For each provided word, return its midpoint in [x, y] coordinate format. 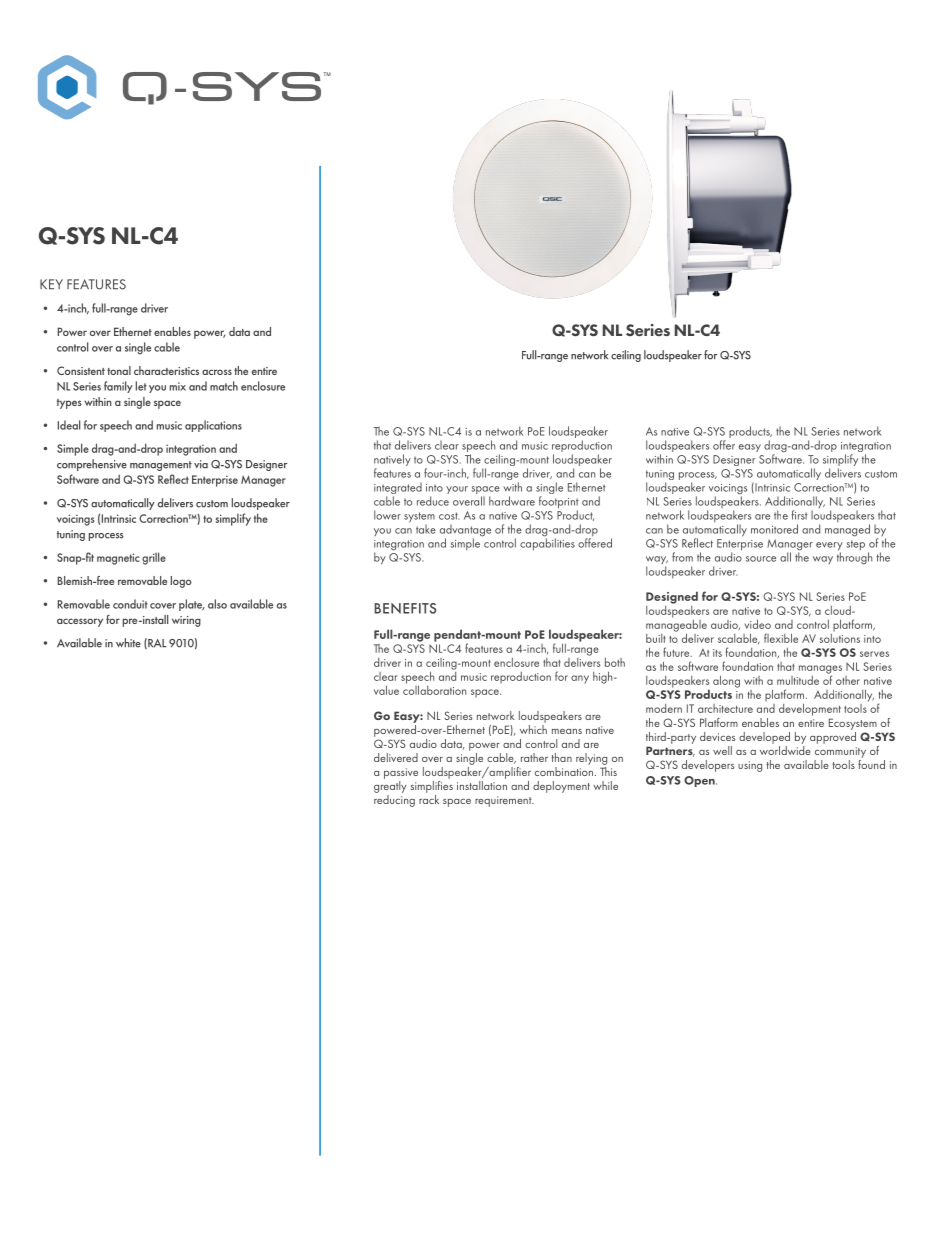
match [224, 386]
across [217, 372]
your [457, 490]
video [758, 624]
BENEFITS [405, 608]
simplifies [432, 785]
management [161, 466]
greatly [390, 787]
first [800, 515]
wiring [186, 621]
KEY [51, 284]
